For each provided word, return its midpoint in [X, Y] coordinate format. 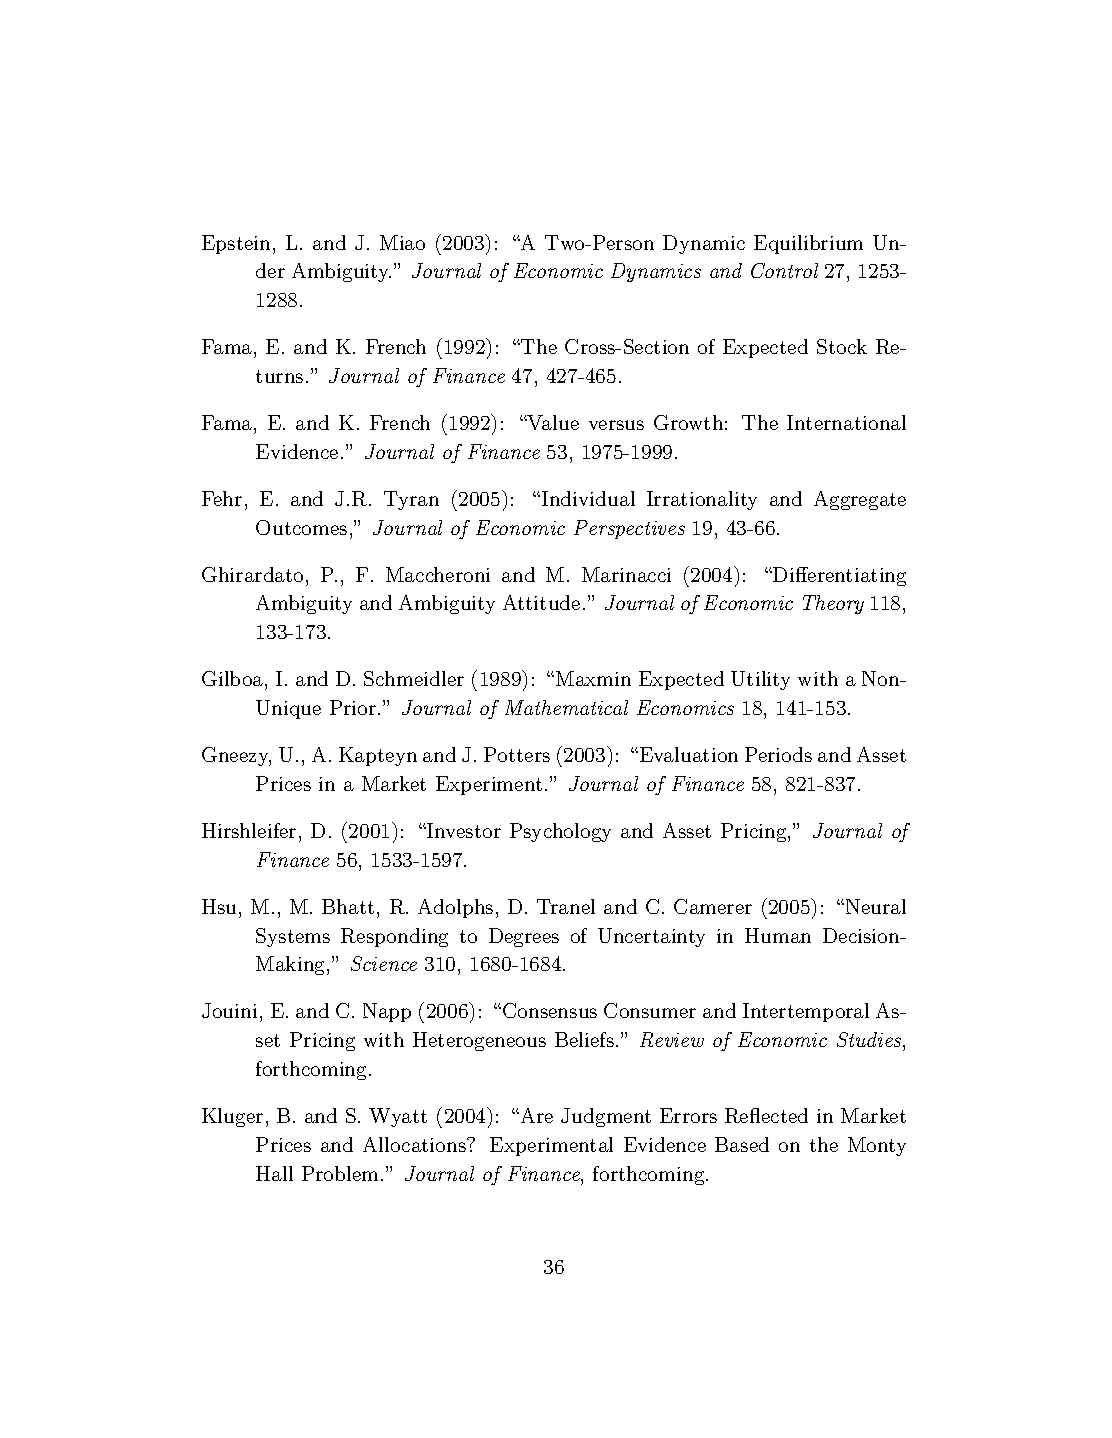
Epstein [236, 244]
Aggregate [860, 500]
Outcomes [301, 527]
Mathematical [566, 707]
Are [537, 1115]
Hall [274, 1173]
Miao [402, 242]
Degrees [524, 937]
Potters [517, 754]
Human [778, 935]
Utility [760, 680]
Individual [588, 498]
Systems [293, 937]
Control [784, 270]
